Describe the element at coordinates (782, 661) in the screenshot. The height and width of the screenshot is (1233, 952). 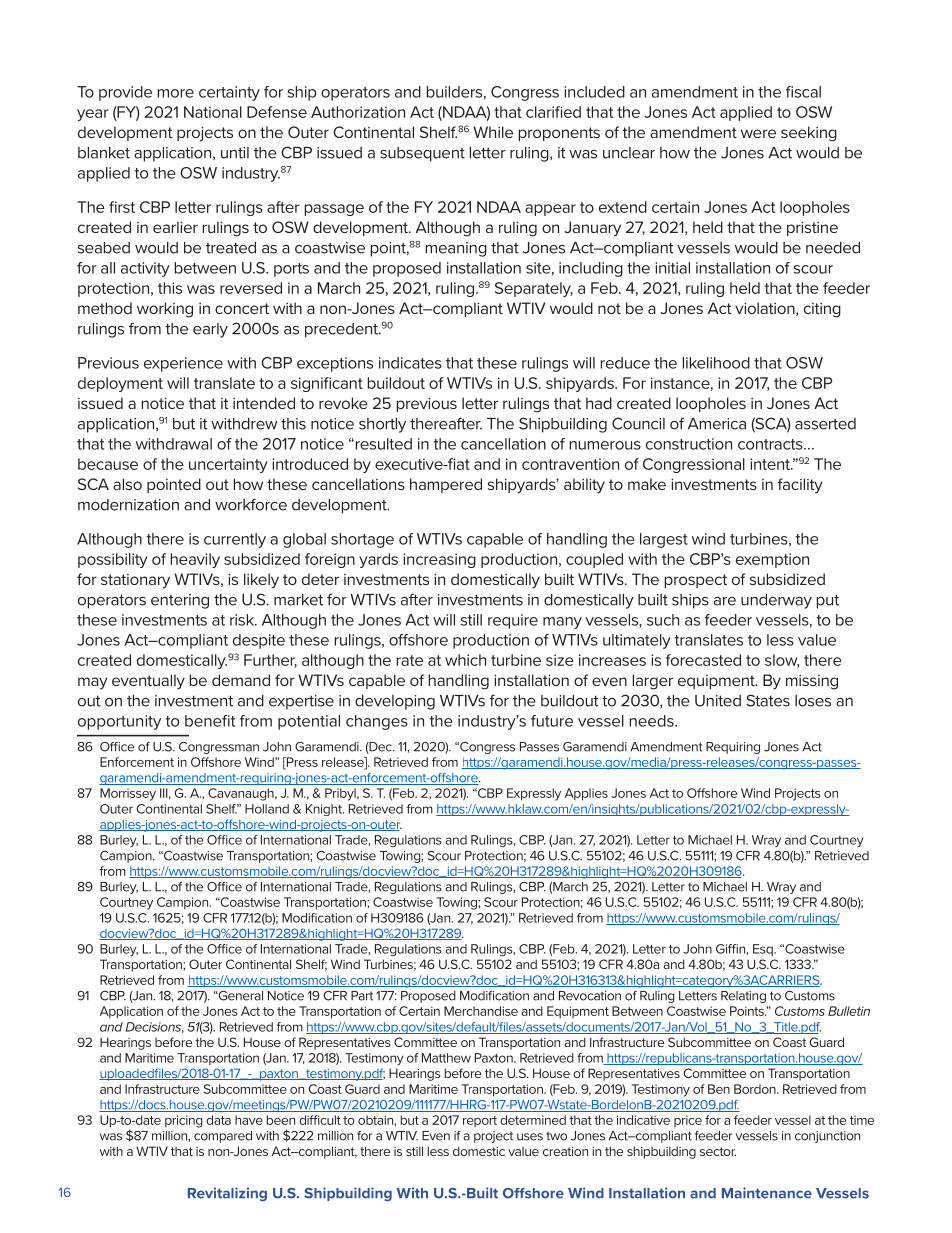
I see `slow` at that location.
